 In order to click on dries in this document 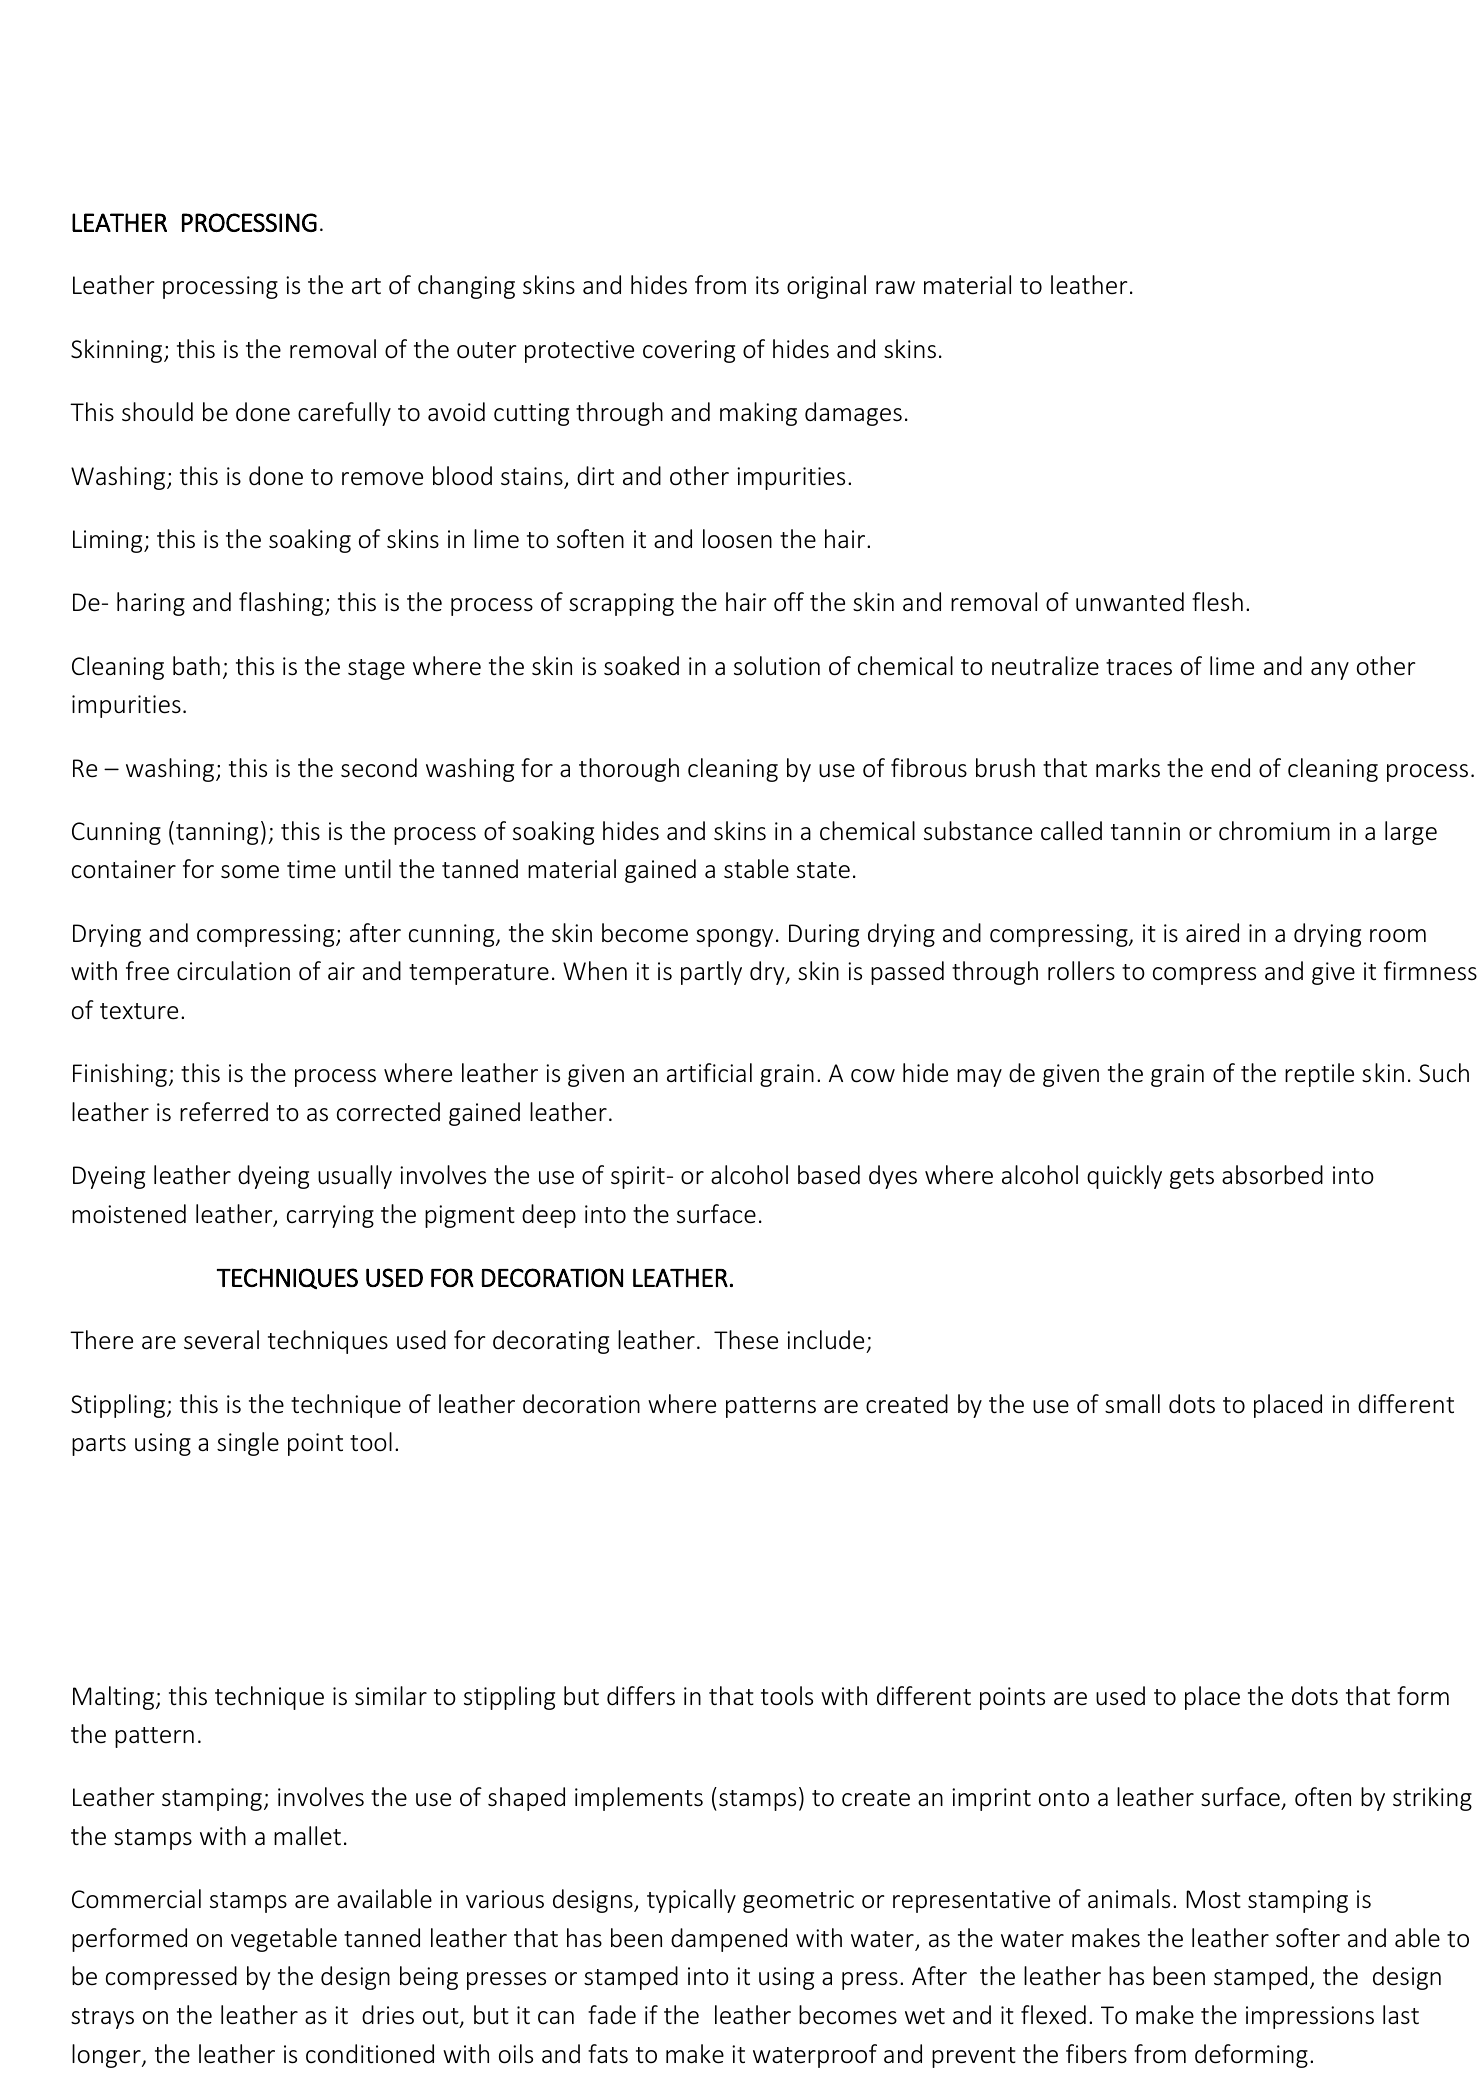, I will do `click(388, 2015)`.
